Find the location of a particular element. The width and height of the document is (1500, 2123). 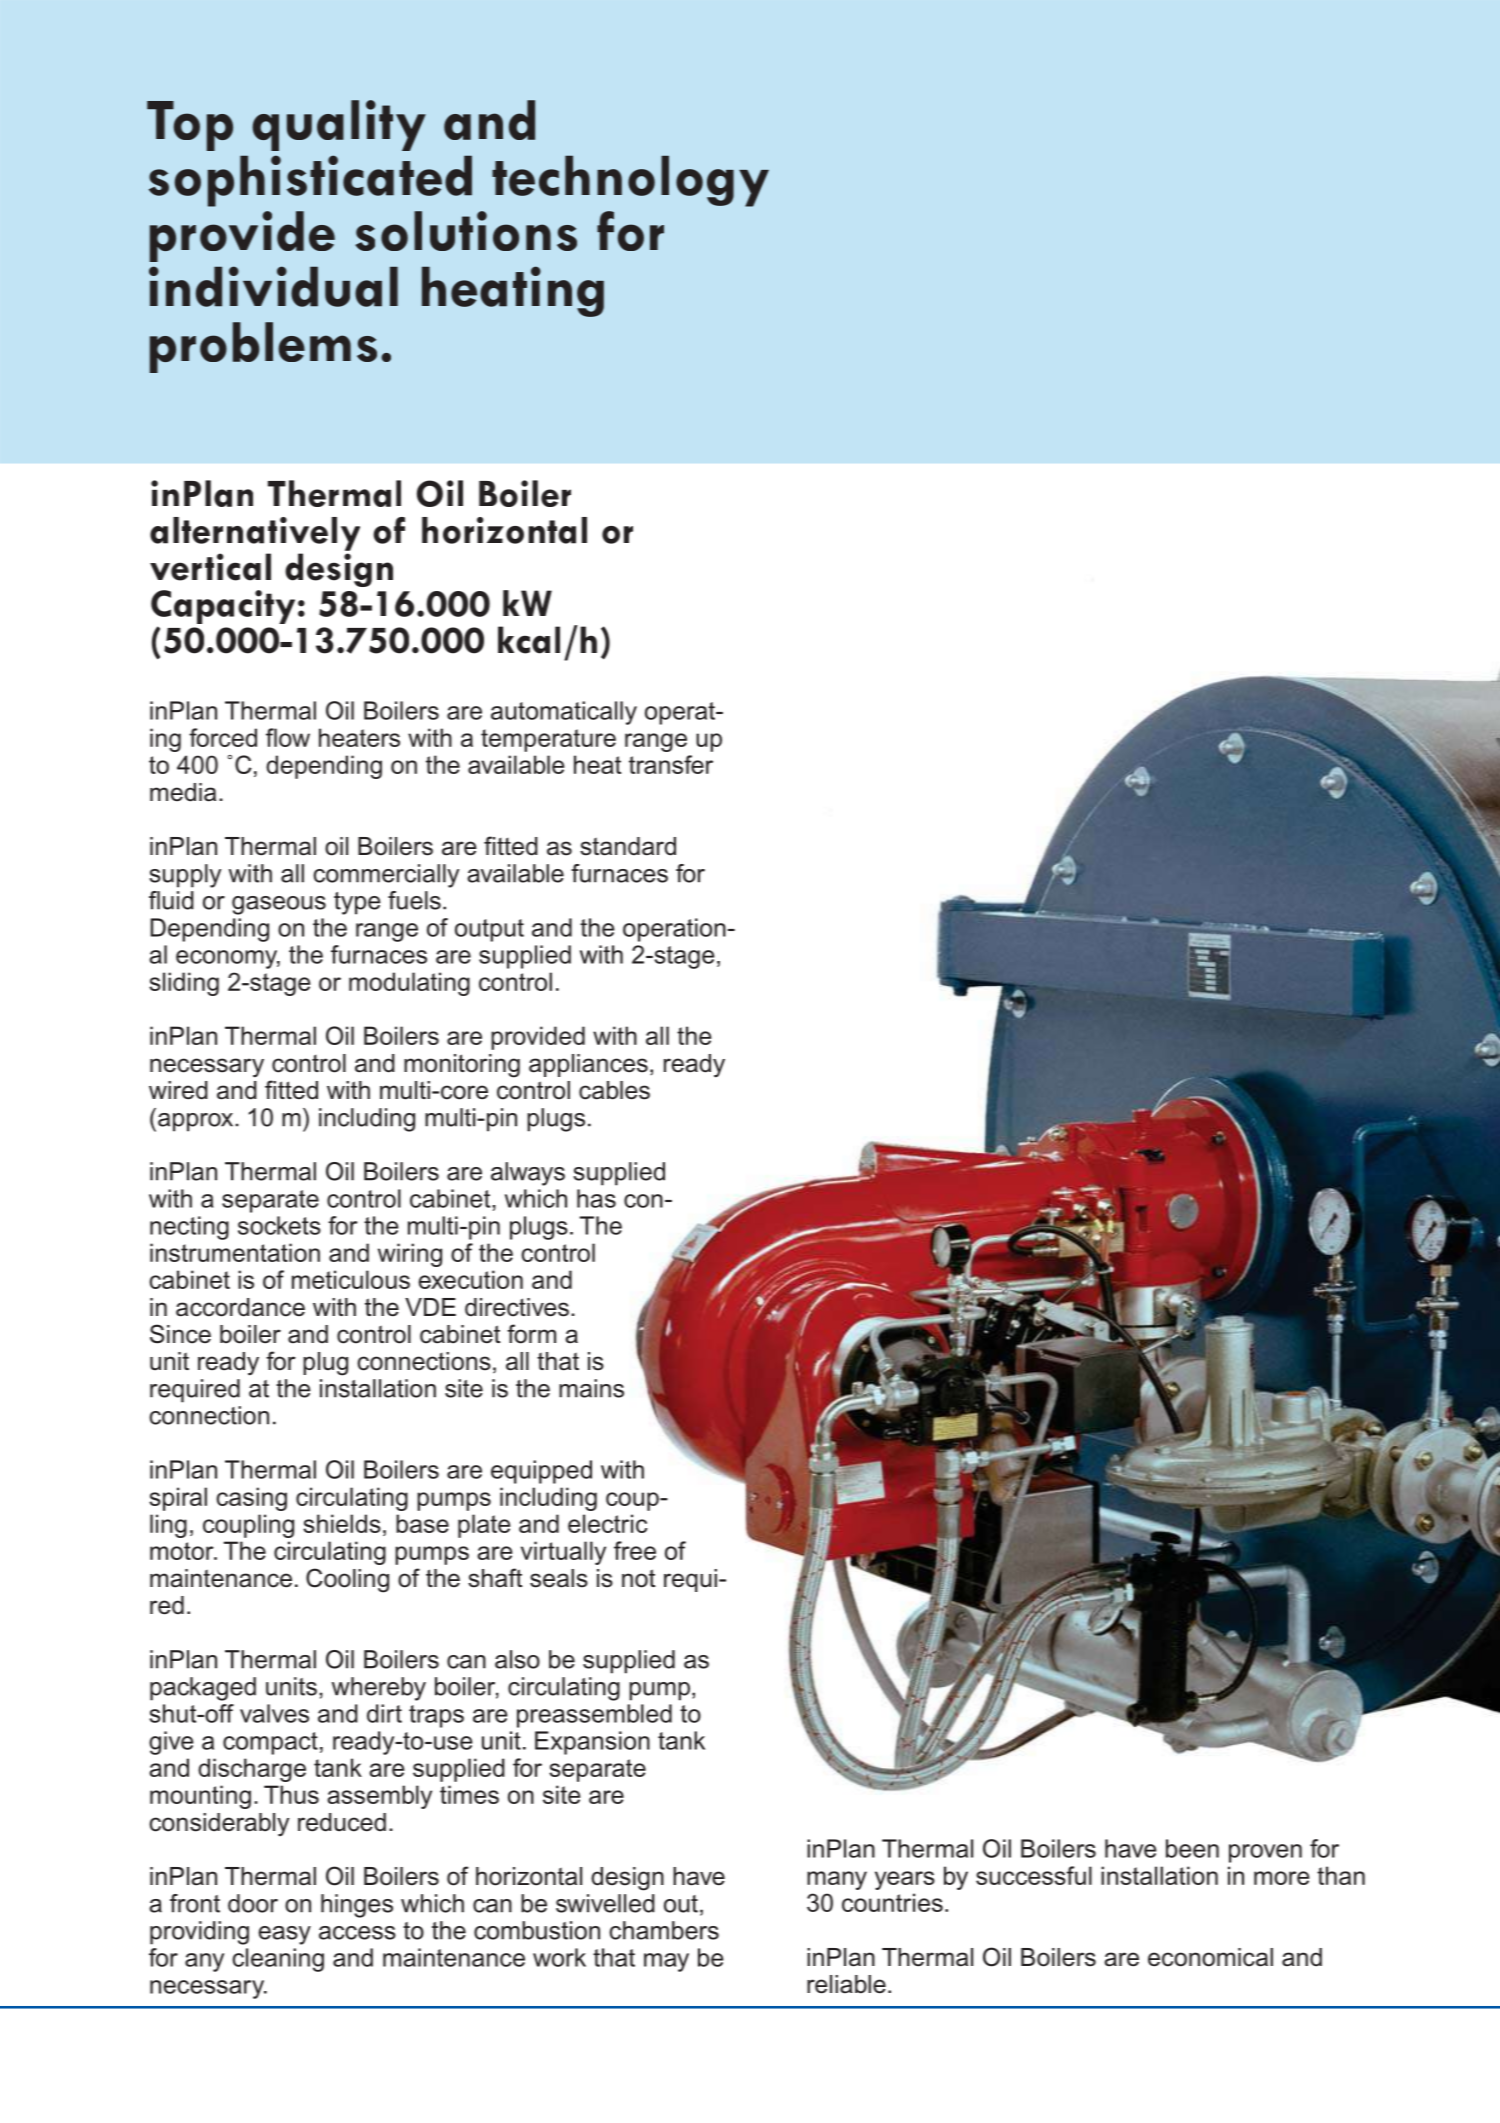

shields is located at coordinates (342, 1523).
